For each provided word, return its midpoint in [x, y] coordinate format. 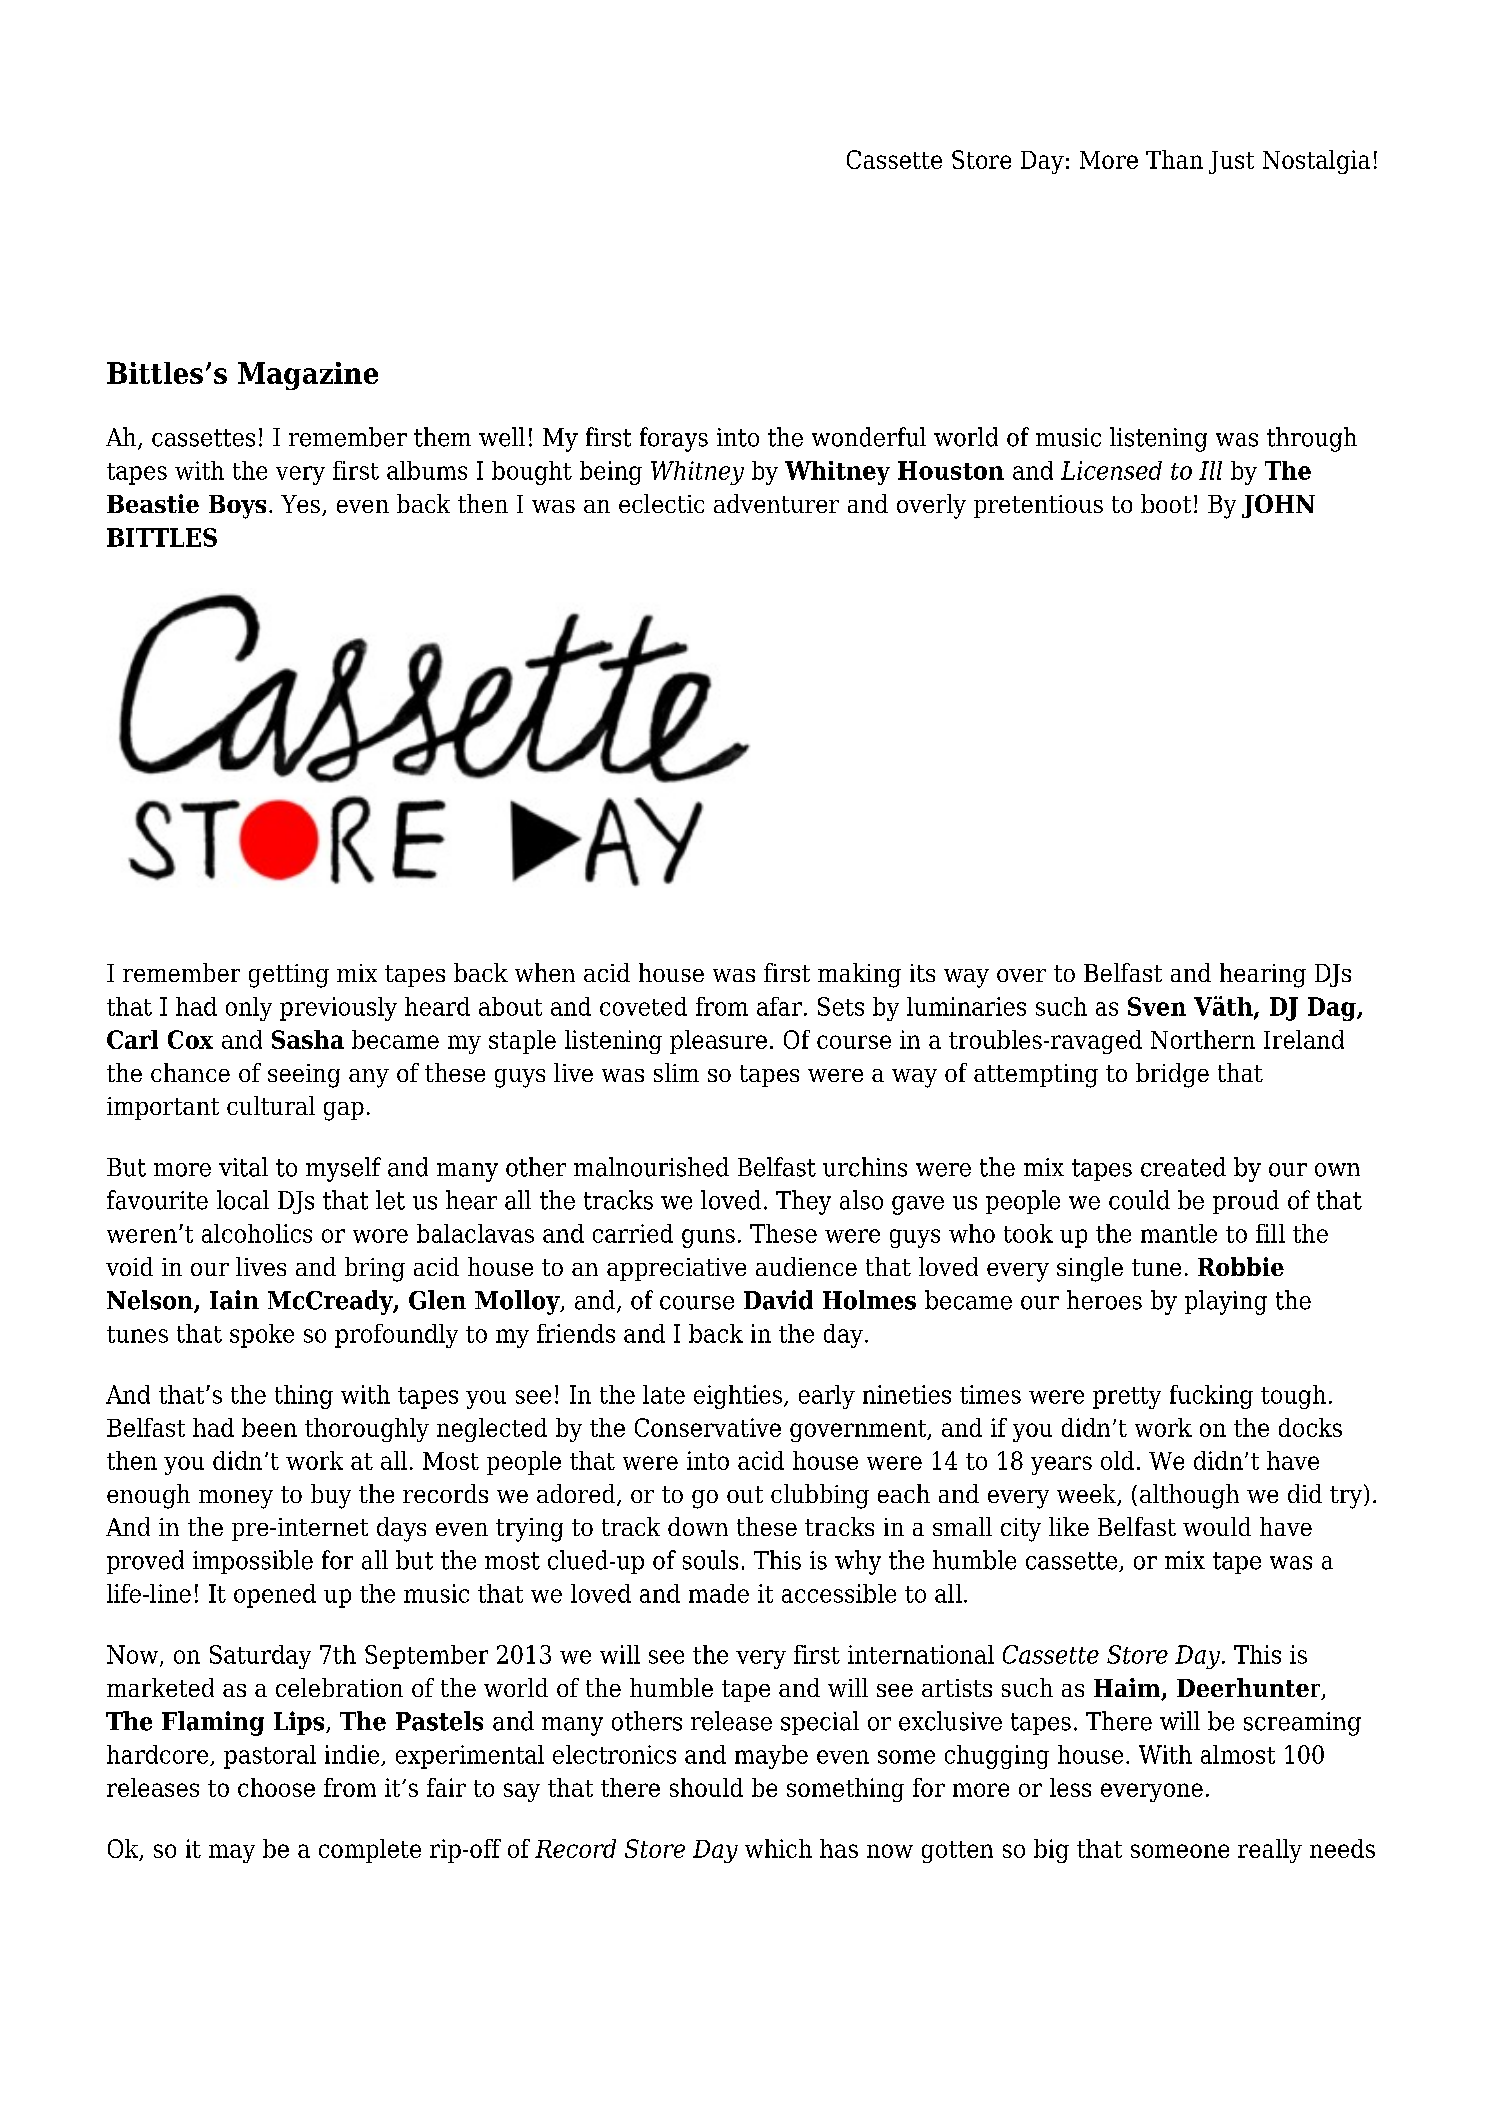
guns [708, 1238]
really [1270, 1851]
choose [276, 1787]
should [706, 1787]
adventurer [776, 503]
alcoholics [257, 1233]
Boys [237, 507]
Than [1174, 159]
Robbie [1241, 1266]
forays [674, 439]
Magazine [308, 376]
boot [1166, 503]
